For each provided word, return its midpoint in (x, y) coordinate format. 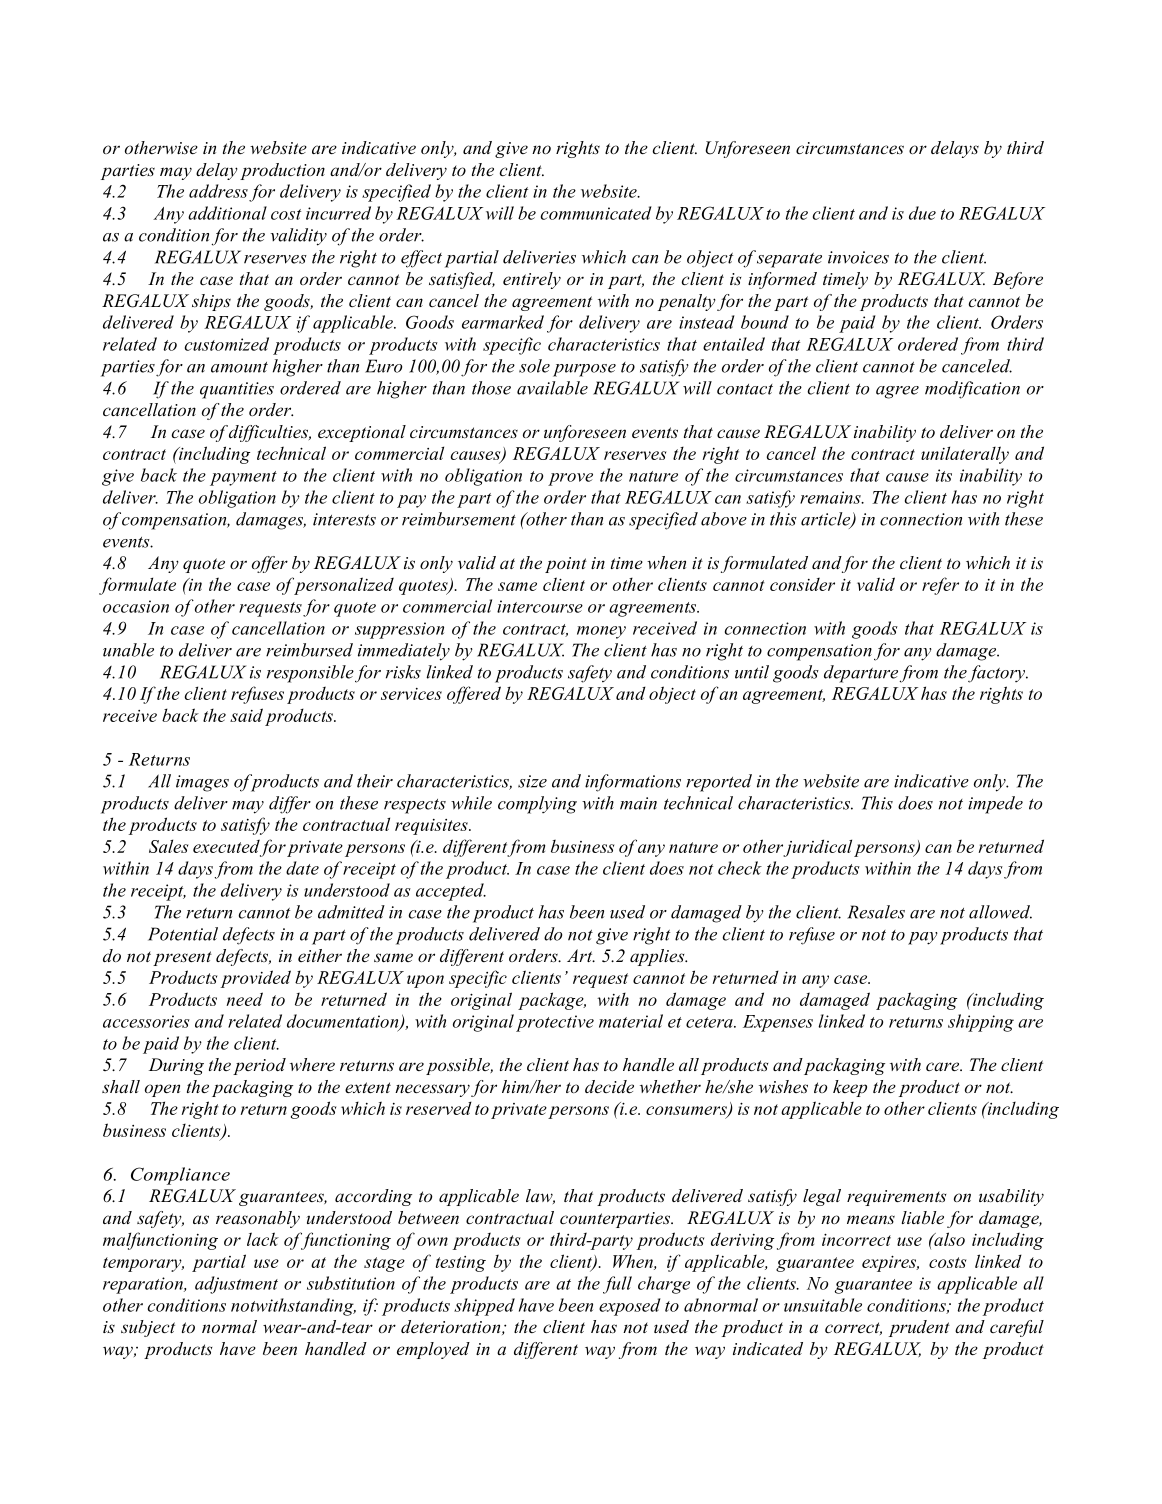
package (552, 1001)
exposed (630, 1307)
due (922, 213)
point (566, 565)
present (182, 958)
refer (940, 586)
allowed (1000, 912)
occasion (136, 606)
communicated (596, 213)
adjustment (236, 1285)
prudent (919, 1328)
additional (227, 213)
